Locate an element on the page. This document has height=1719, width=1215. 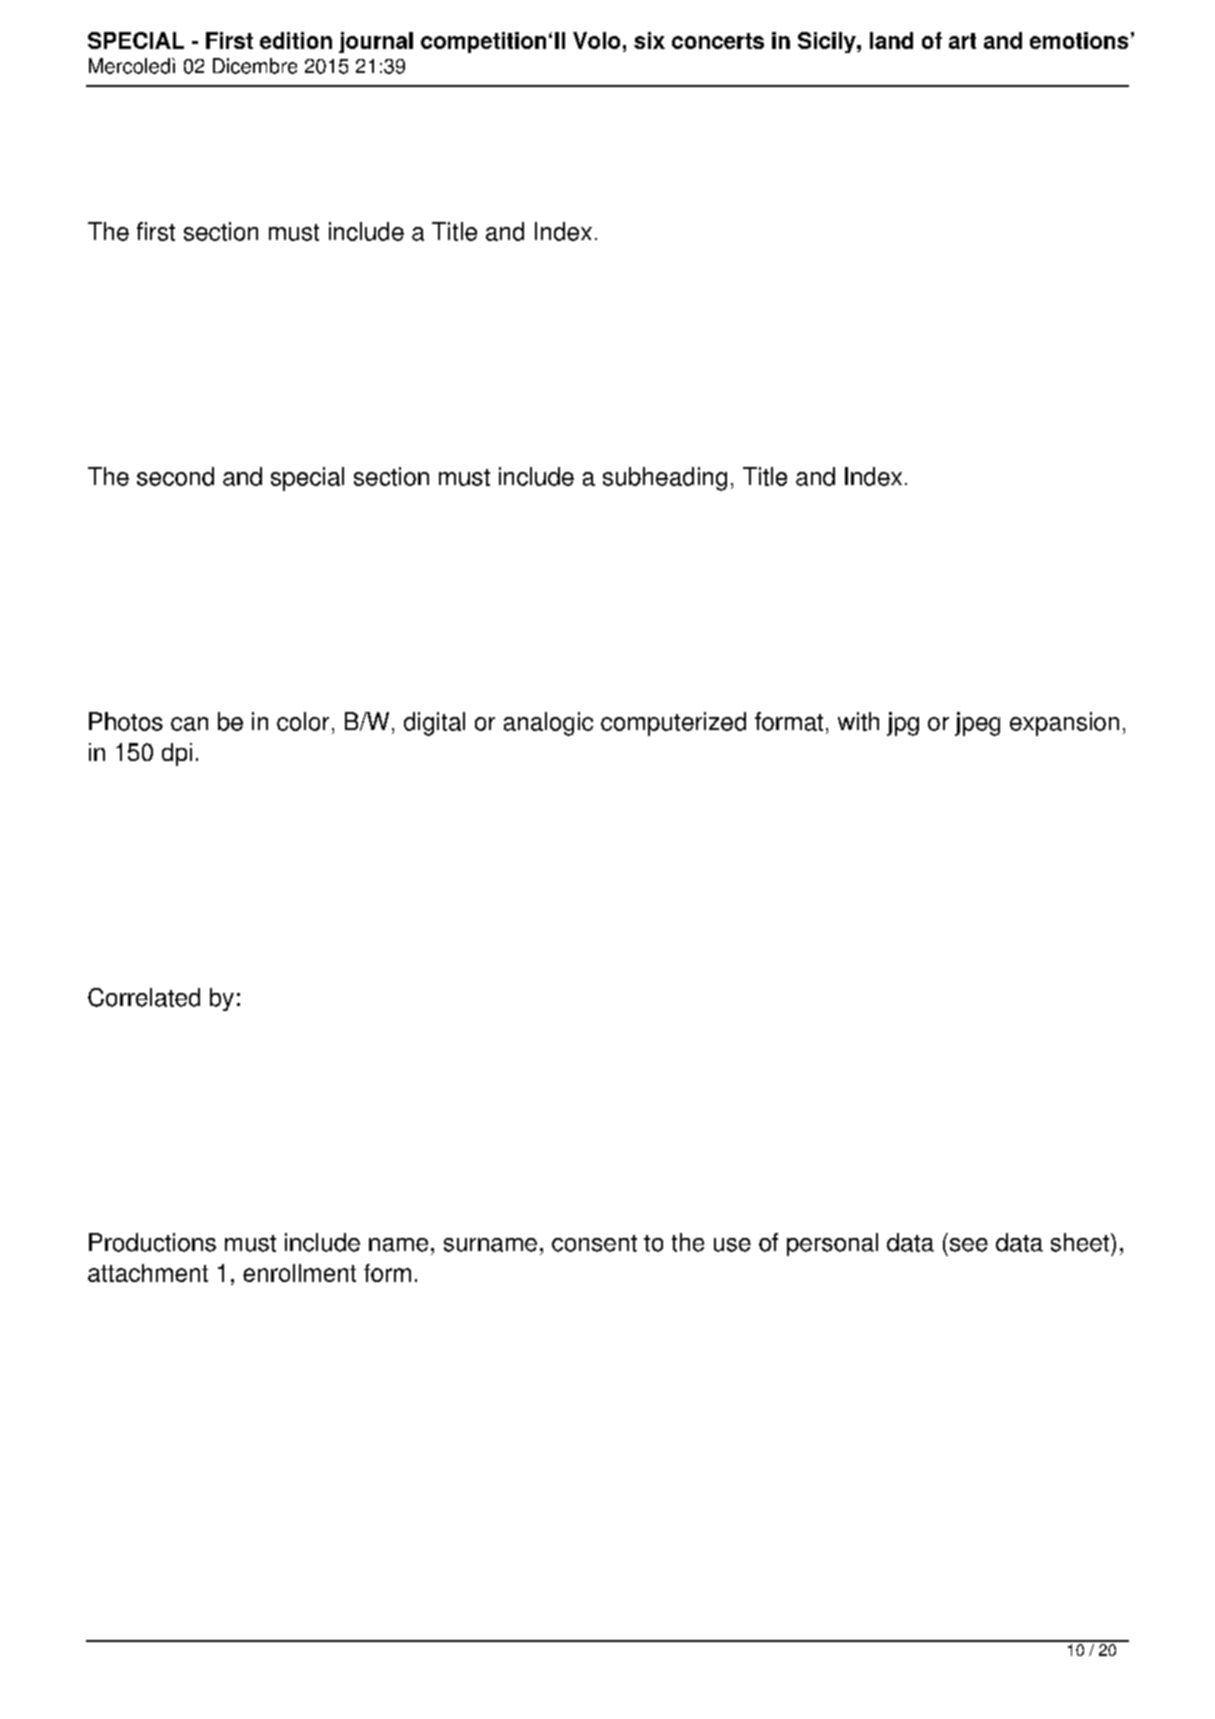
jpg is located at coordinates (903, 724).
